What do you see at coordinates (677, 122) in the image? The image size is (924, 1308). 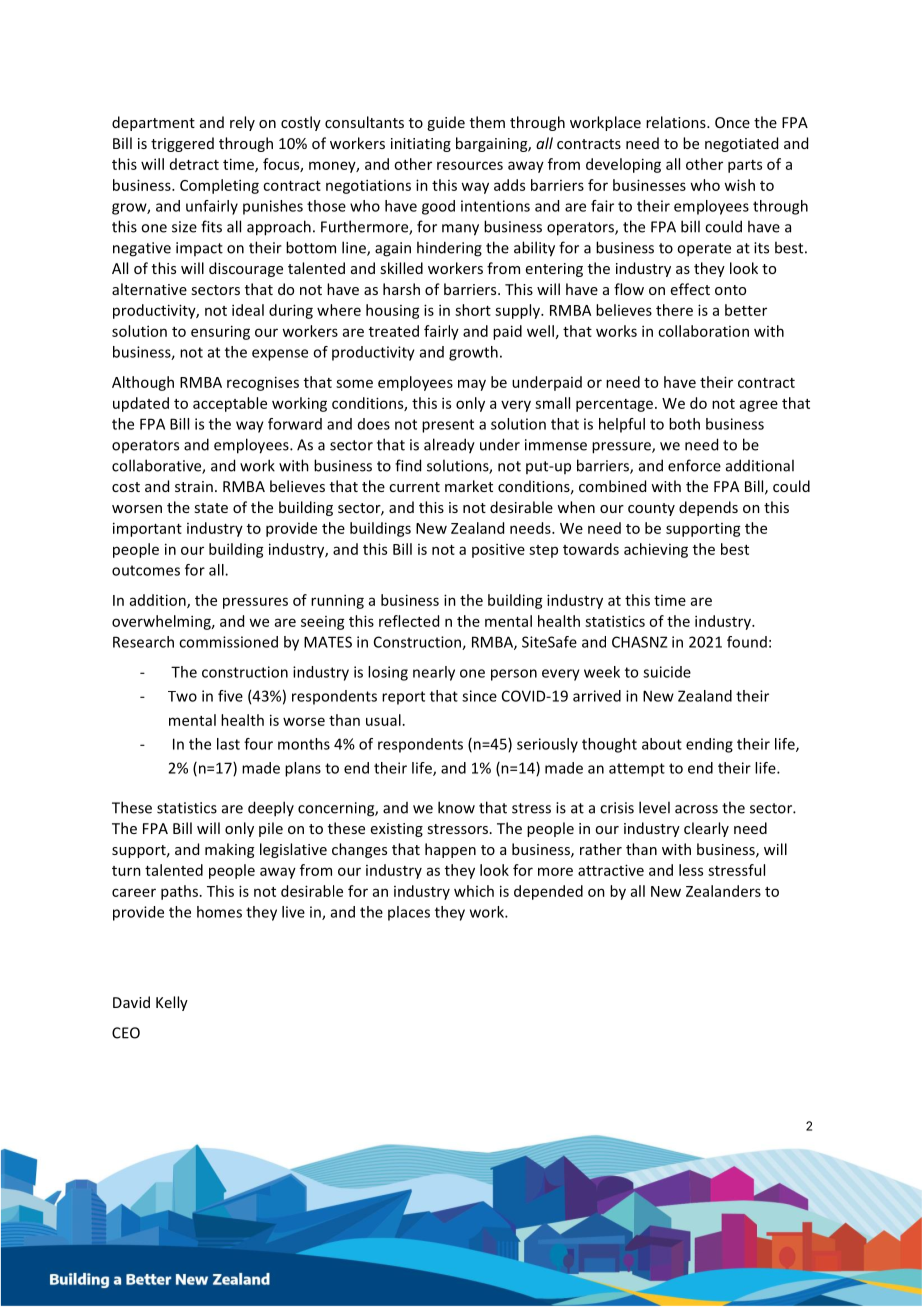 I see `relations` at bounding box center [677, 122].
